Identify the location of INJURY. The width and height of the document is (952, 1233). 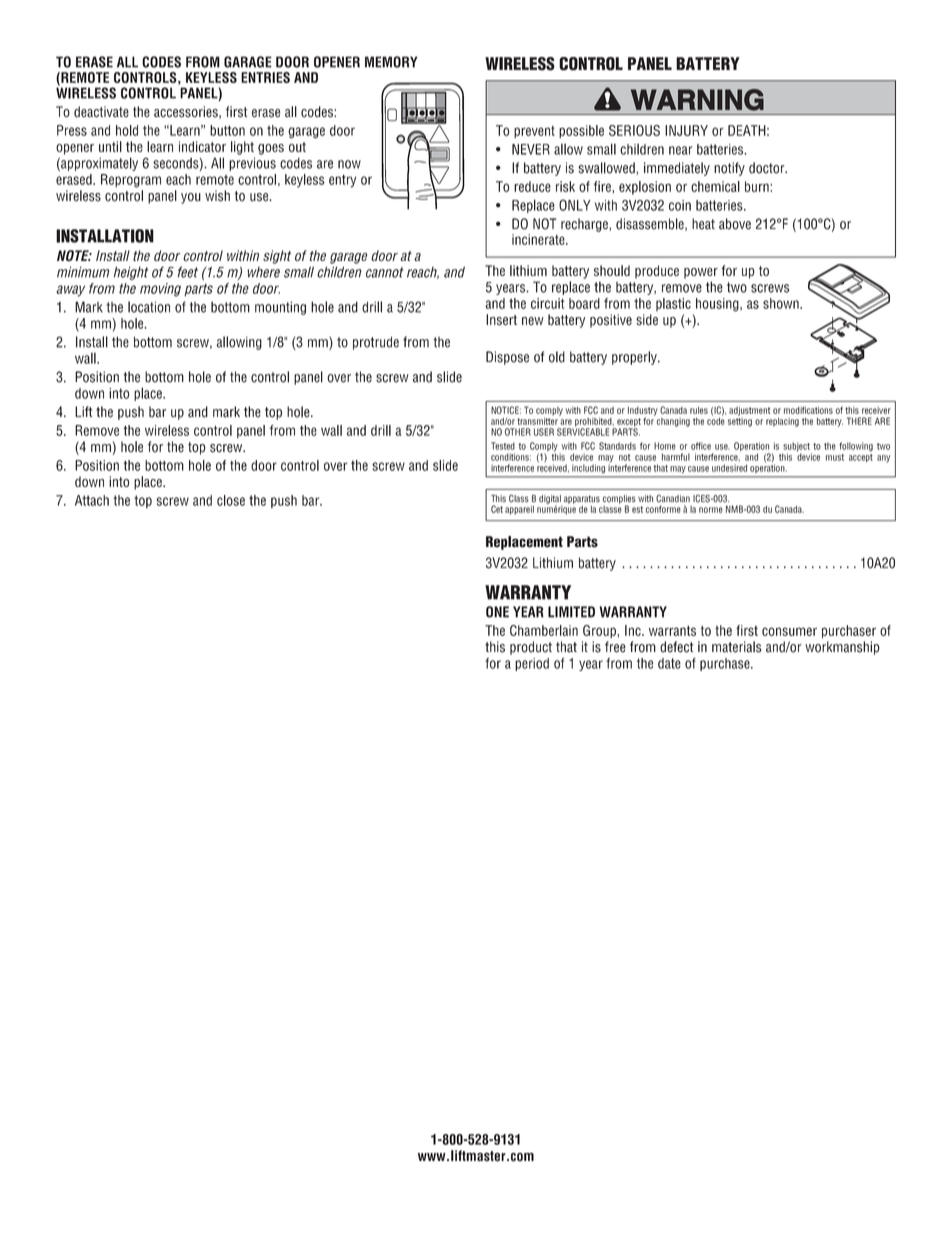
(686, 130).
